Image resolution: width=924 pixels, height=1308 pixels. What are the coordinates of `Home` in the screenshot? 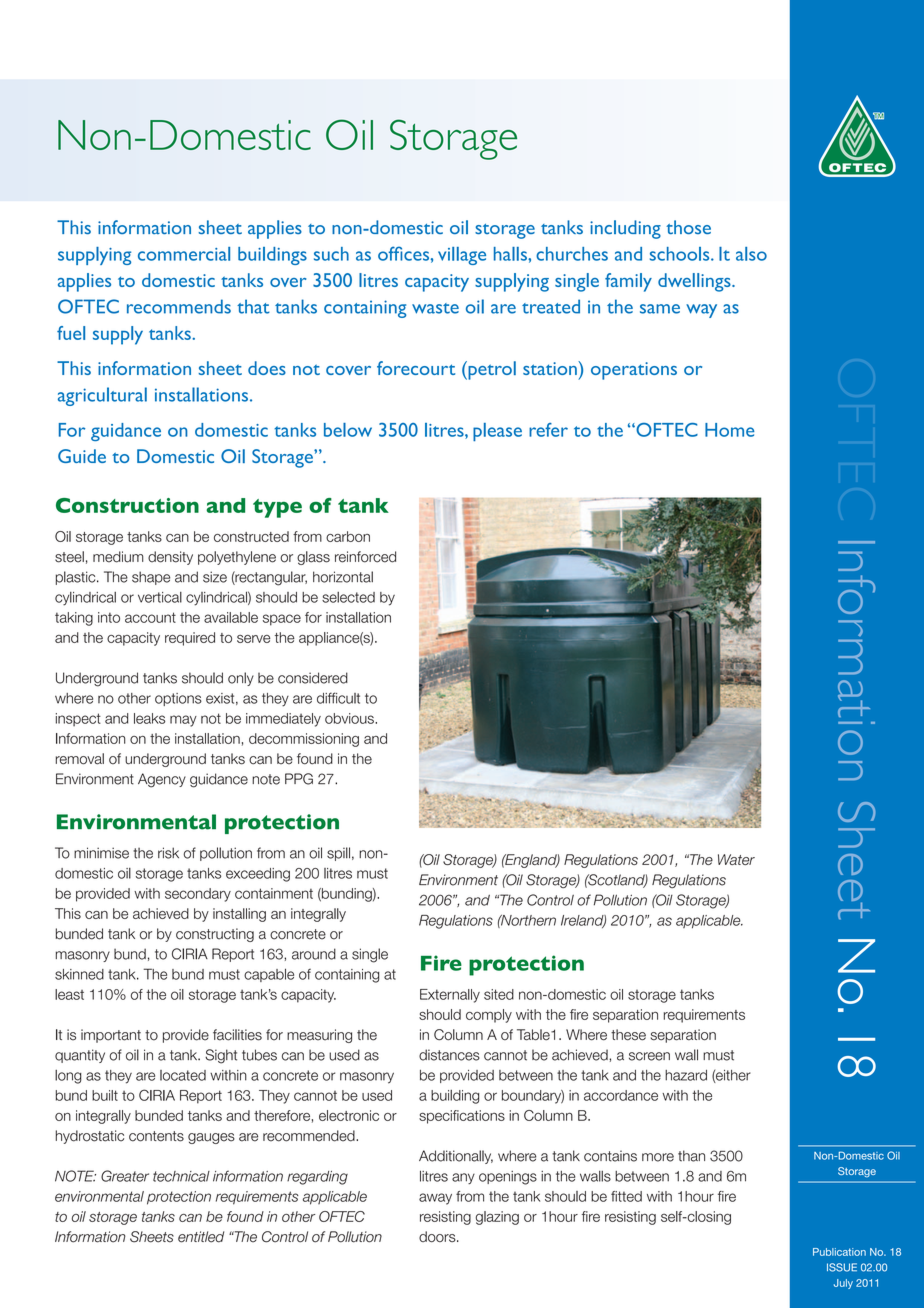 It's located at (730, 430).
